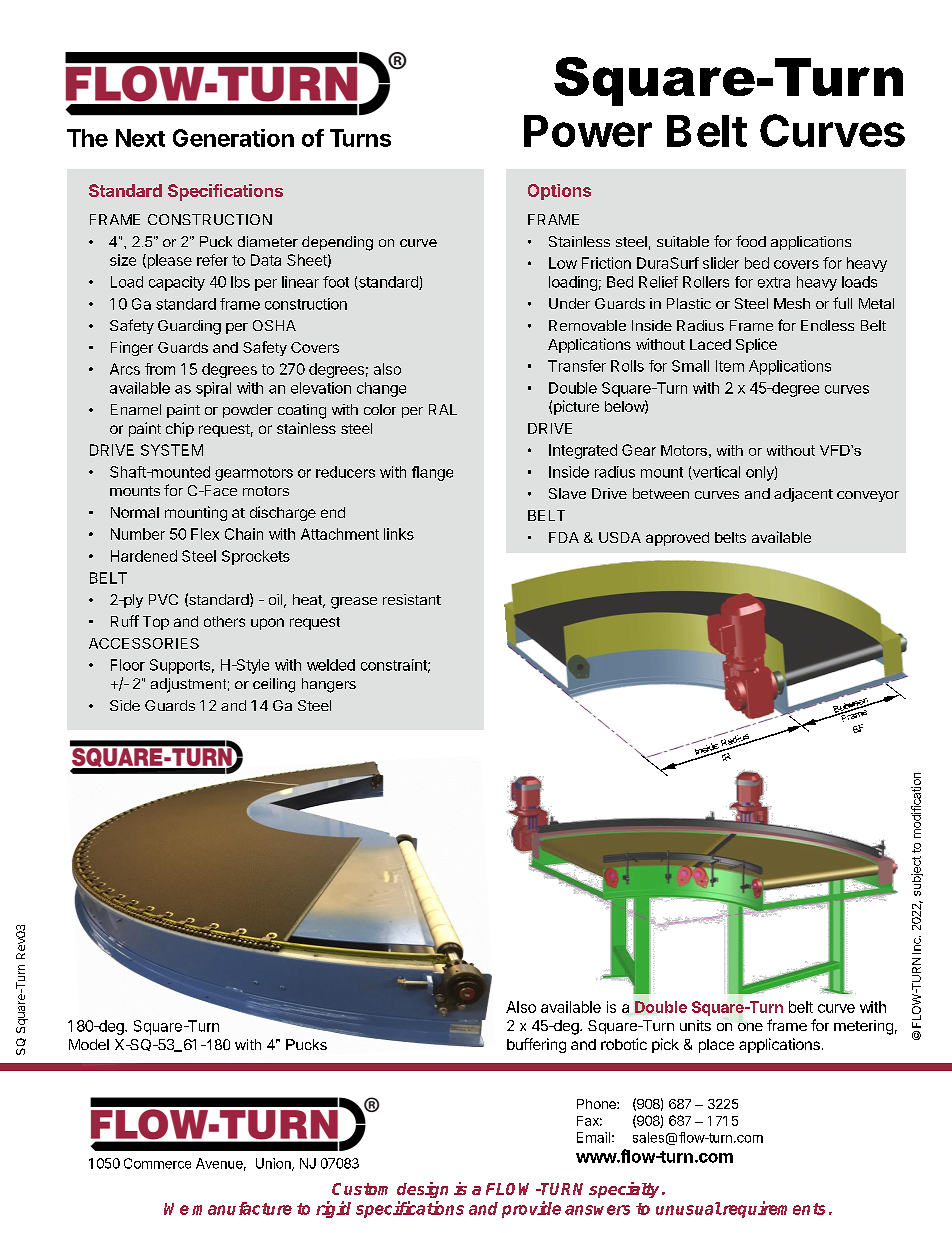  I want to click on approved, so click(677, 539).
